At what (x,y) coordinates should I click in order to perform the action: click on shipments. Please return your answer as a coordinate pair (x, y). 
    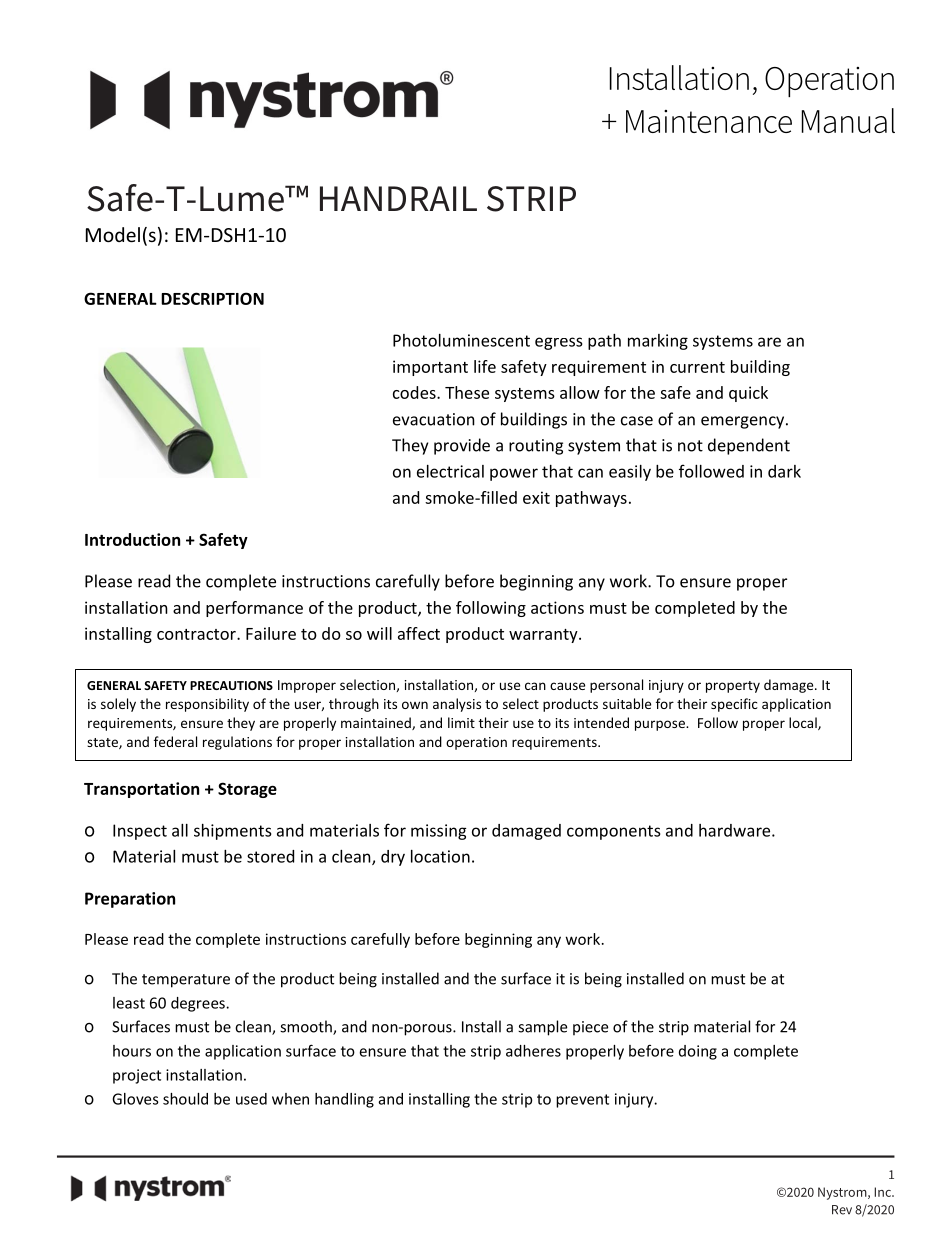
    Looking at the image, I should click on (233, 832).
